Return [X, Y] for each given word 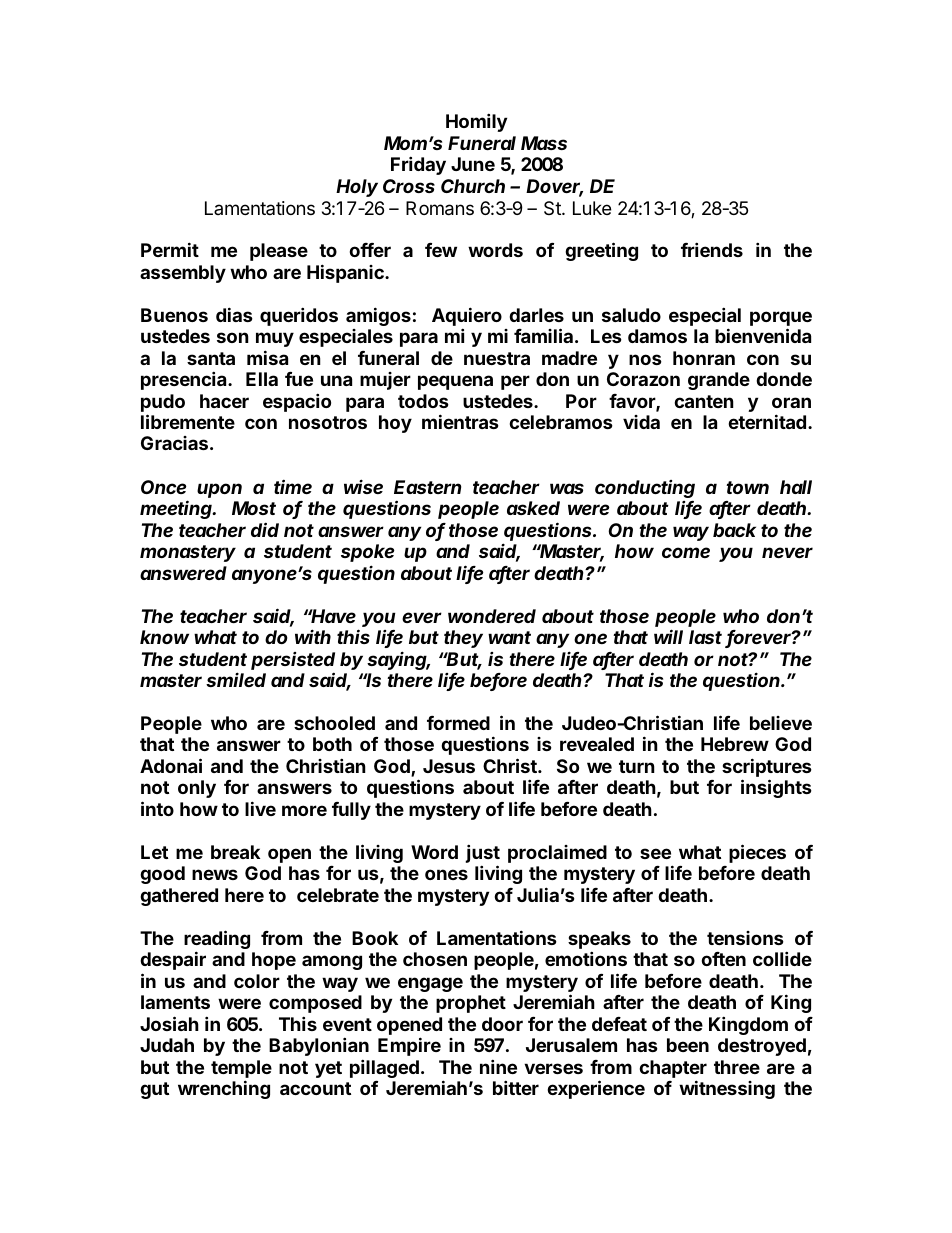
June [473, 164]
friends [712, 249]
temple [241, 1070]
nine [498, 1066]
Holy [357, 188]
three [737, 1067]
